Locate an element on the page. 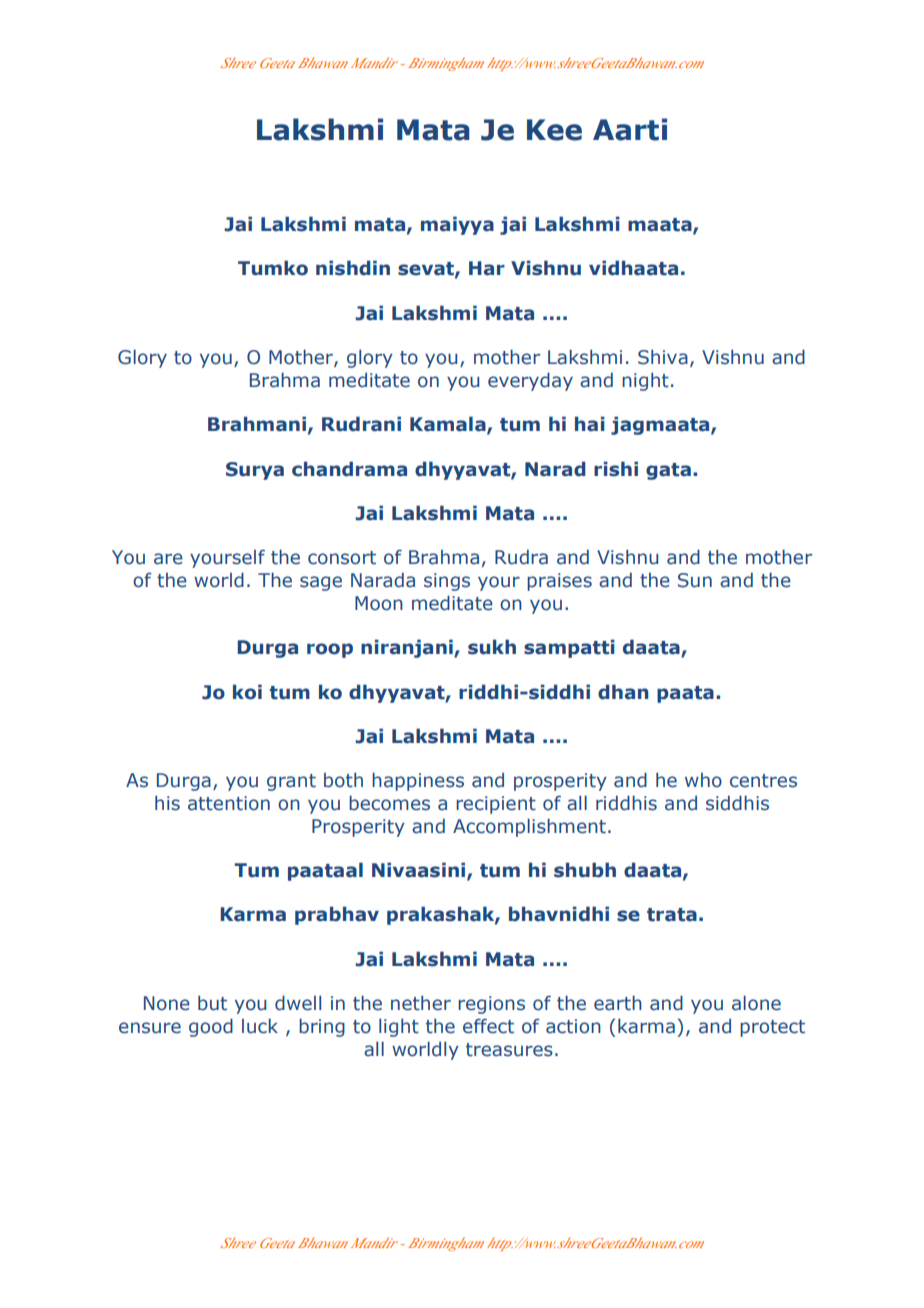 The height and width of the document is (1308, 924). who is located at coordinates (703, 780).
